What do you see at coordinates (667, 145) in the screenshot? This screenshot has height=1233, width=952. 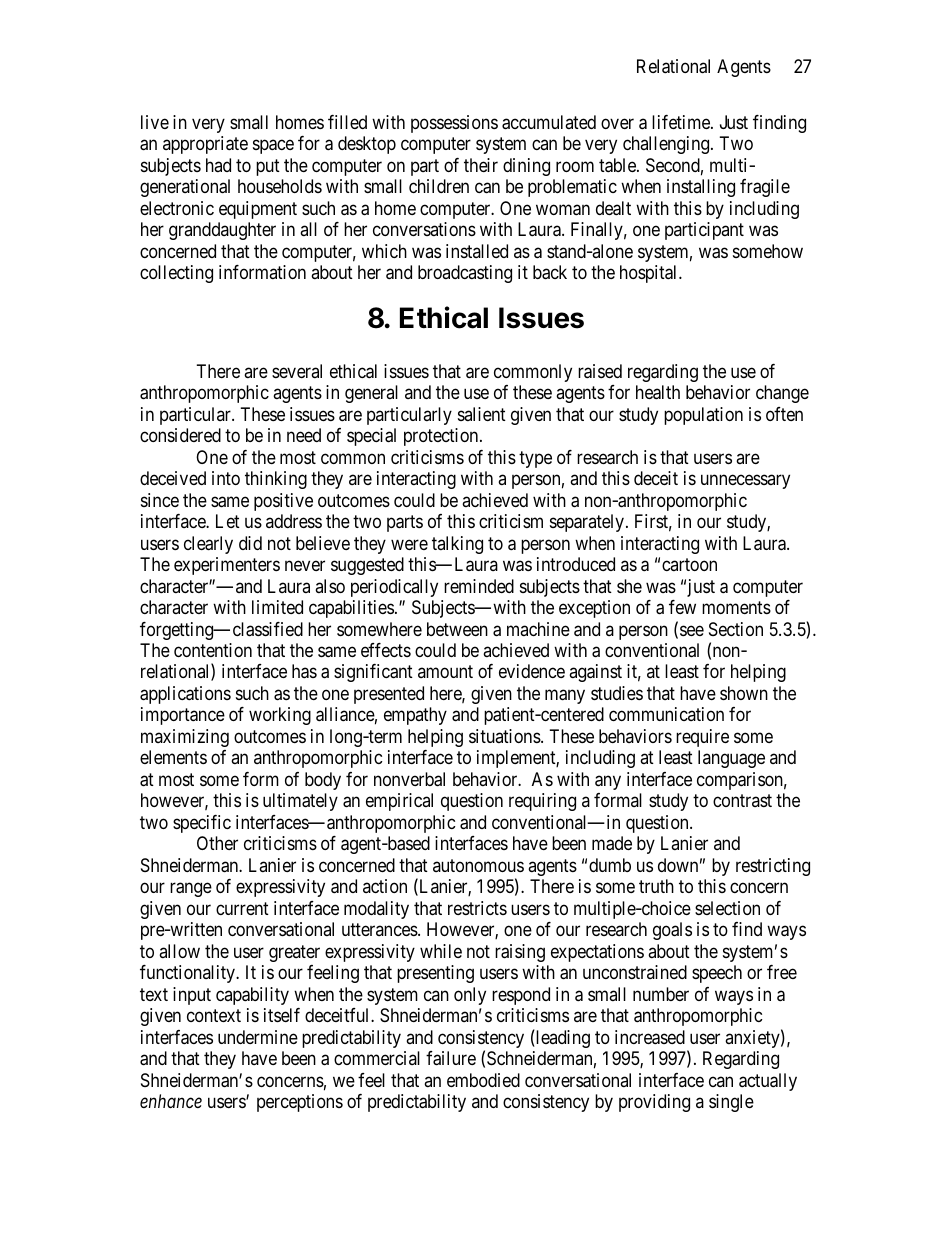 I see `challenging` at bounding box center [667, 145].
